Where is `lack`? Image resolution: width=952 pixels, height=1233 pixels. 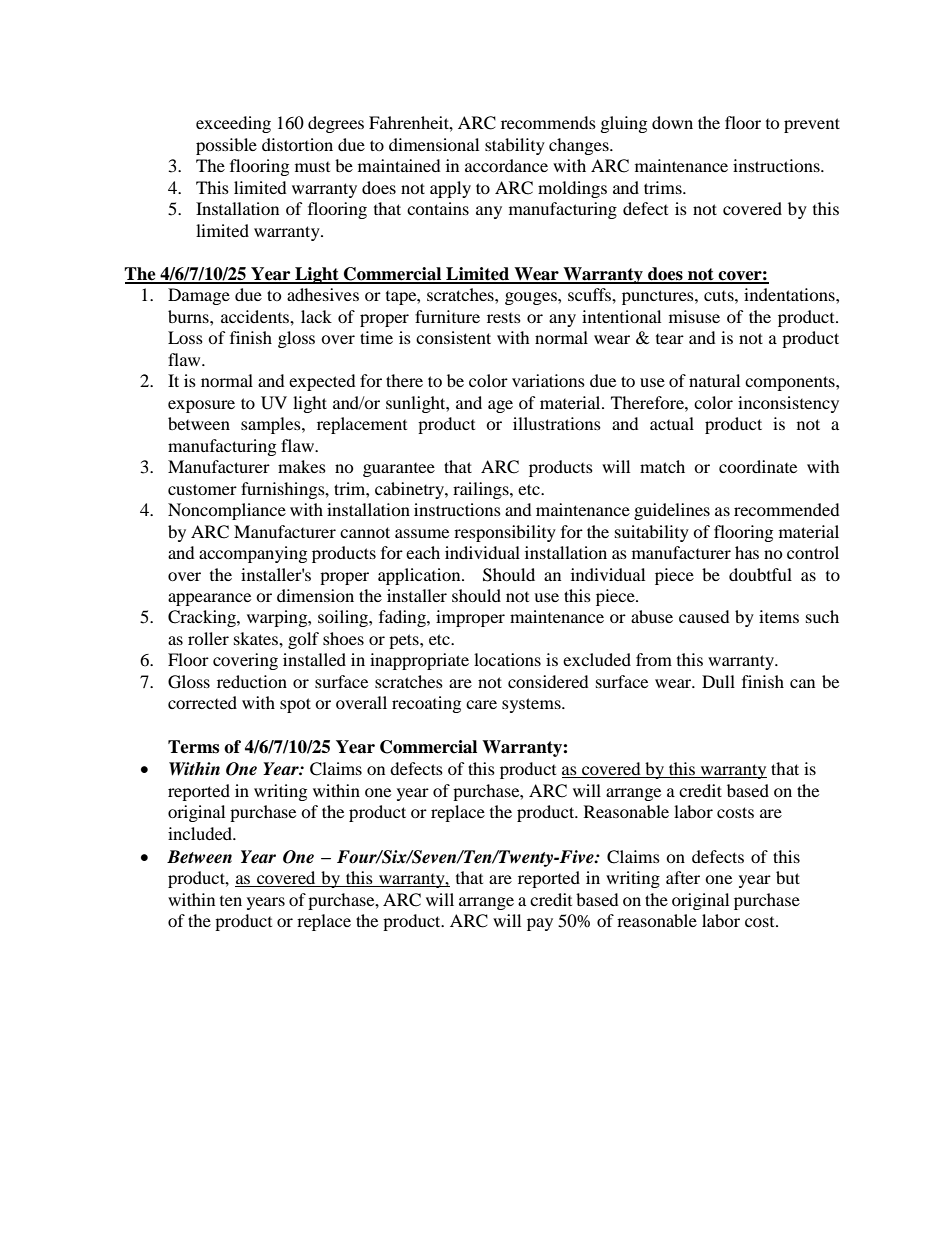
lack is located at coordinates (316, 316).
